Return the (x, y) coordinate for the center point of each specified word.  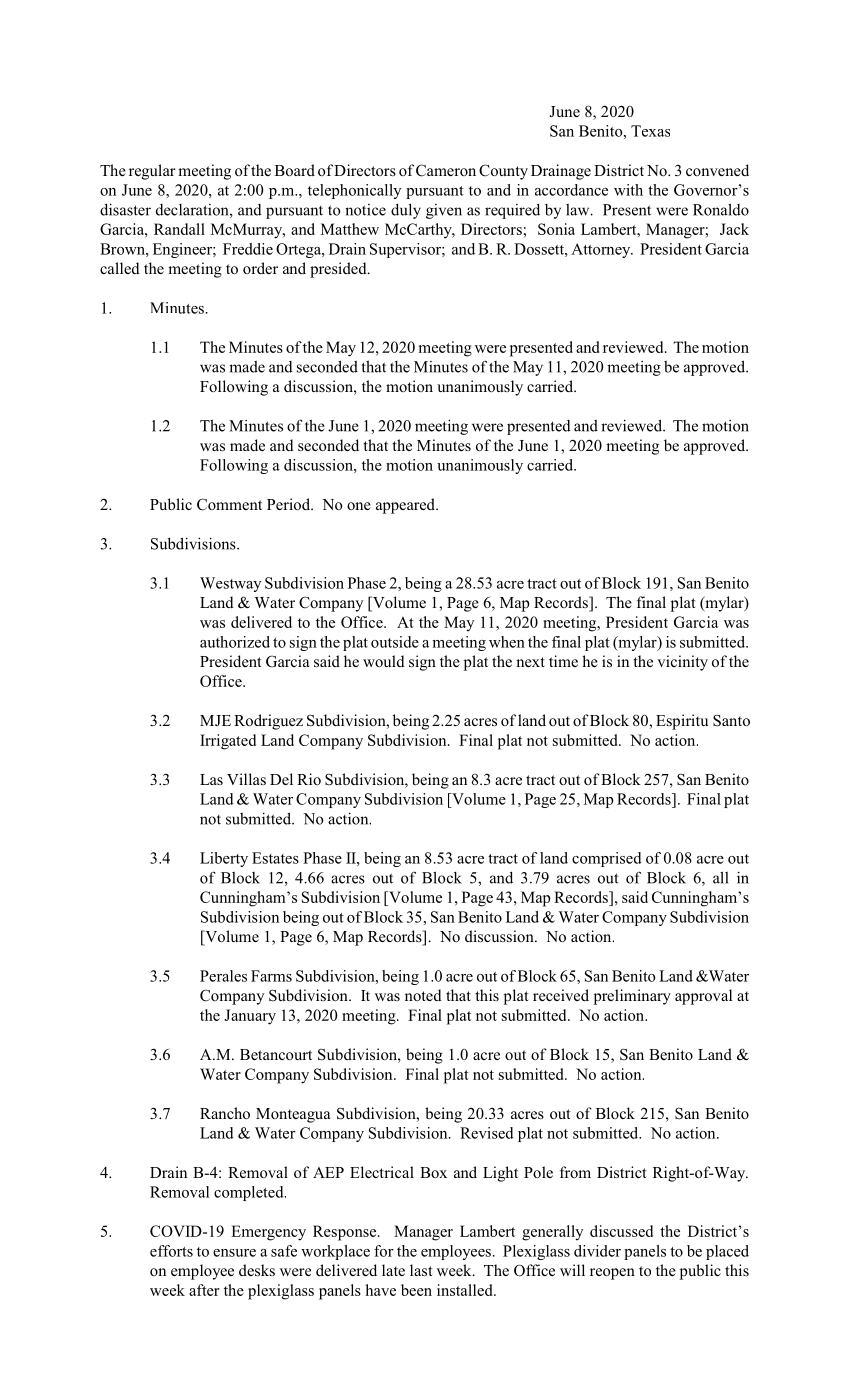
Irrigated (228, 742)
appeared (406, 506)
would (384, 661)
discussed (621, 1231)
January (250, 1017)
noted (423, 995)
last (421, 1270)
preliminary (632, 997)
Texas (650, 131)
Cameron (446, 170)
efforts (171, 1251)
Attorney (602, 250)
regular (152, 172)
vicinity (682, 663)
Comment (229, 504)
